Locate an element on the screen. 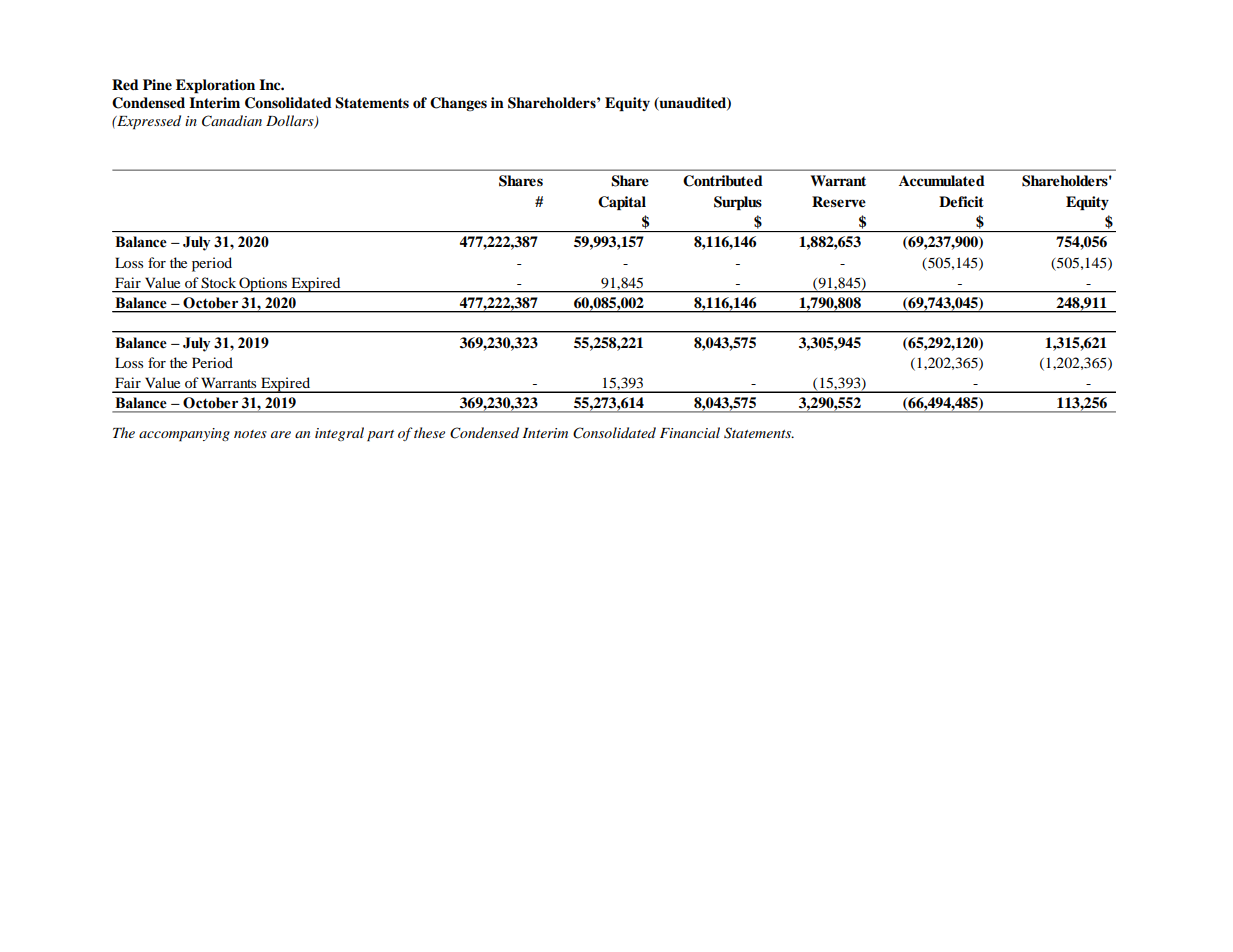  Accumulated is located at coordinates (942, 181).
